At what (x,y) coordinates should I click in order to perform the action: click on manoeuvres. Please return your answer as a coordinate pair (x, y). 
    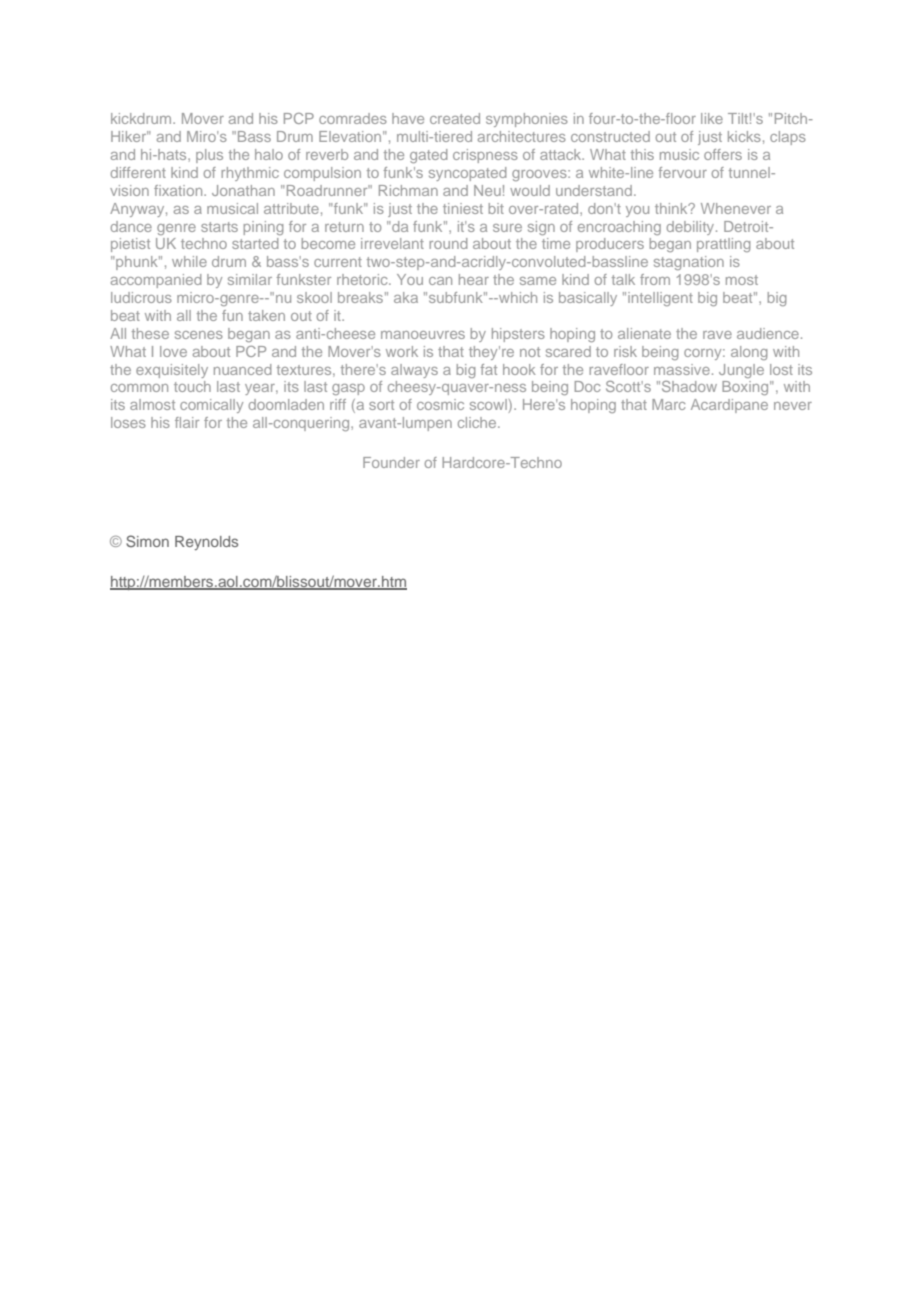
    Looking at the image, I should click on (423, 335).
